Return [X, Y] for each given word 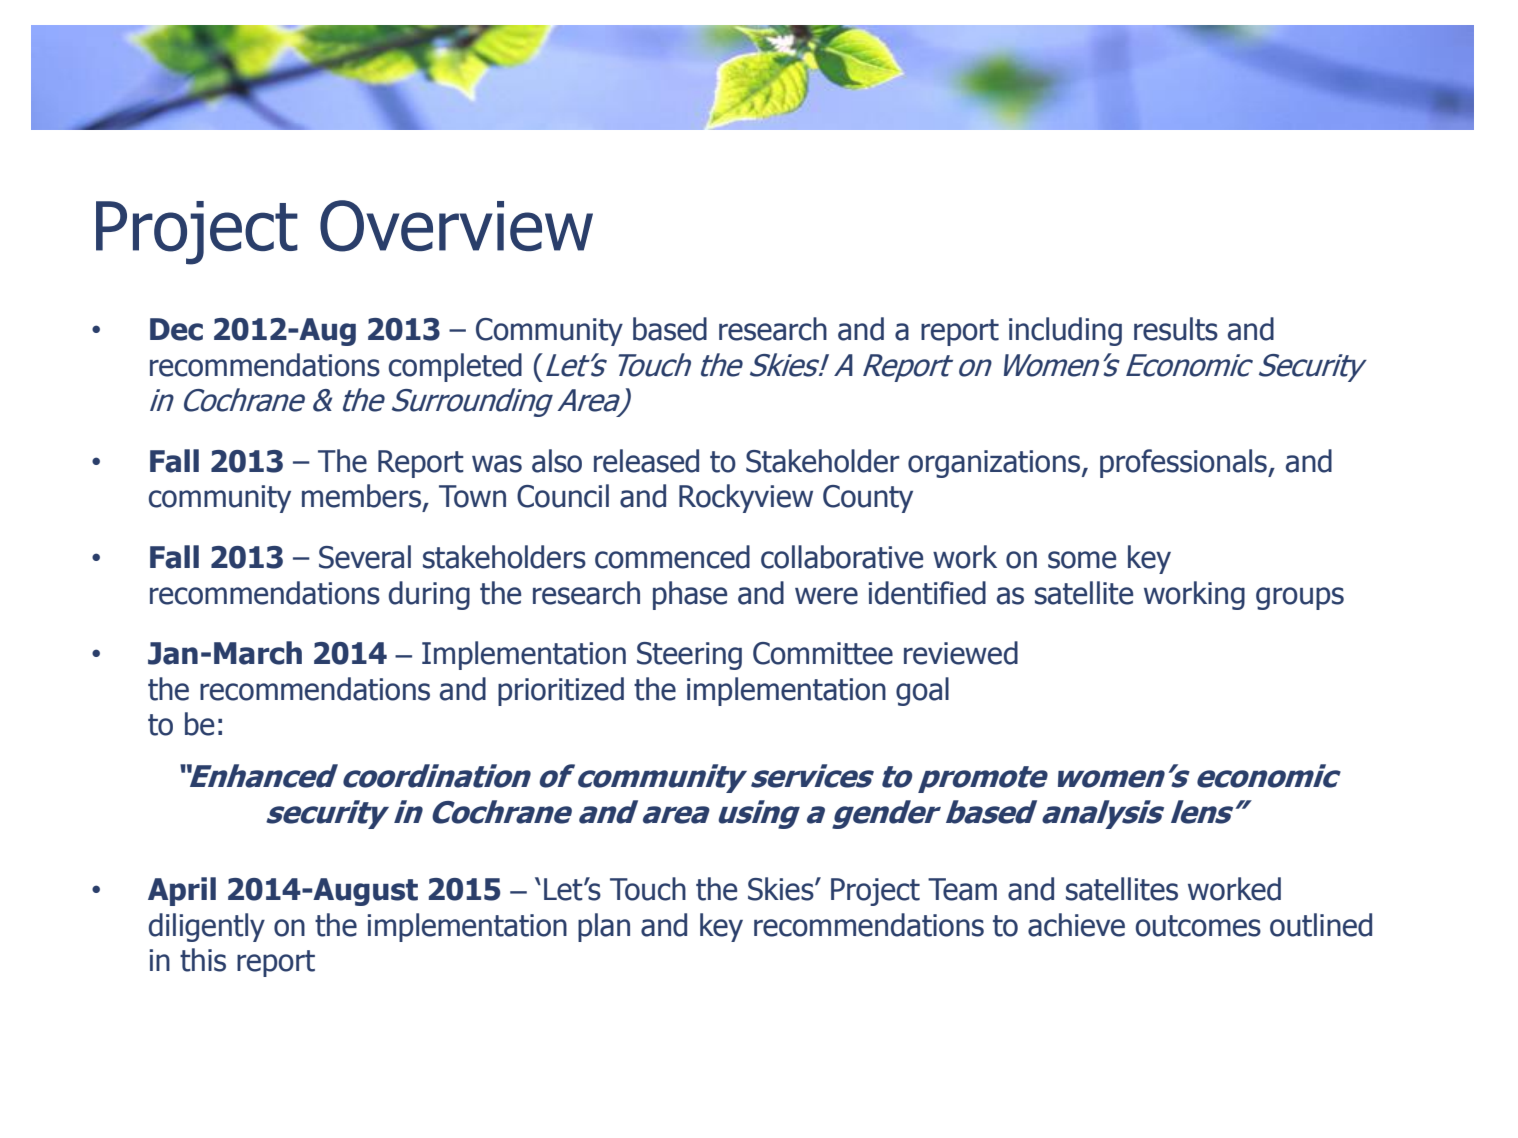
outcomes [1198, 926]
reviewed [961, 653]
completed [455, 367]
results [1176, 329]
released [646, 461]
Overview [456, 226]
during [429, 595]
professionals [1184, 463]
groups [1300, 598]
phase [690, 595]
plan [604, 927]
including [1065, 331]
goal [922, 691]
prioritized [561, 691]
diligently [207, 927]
